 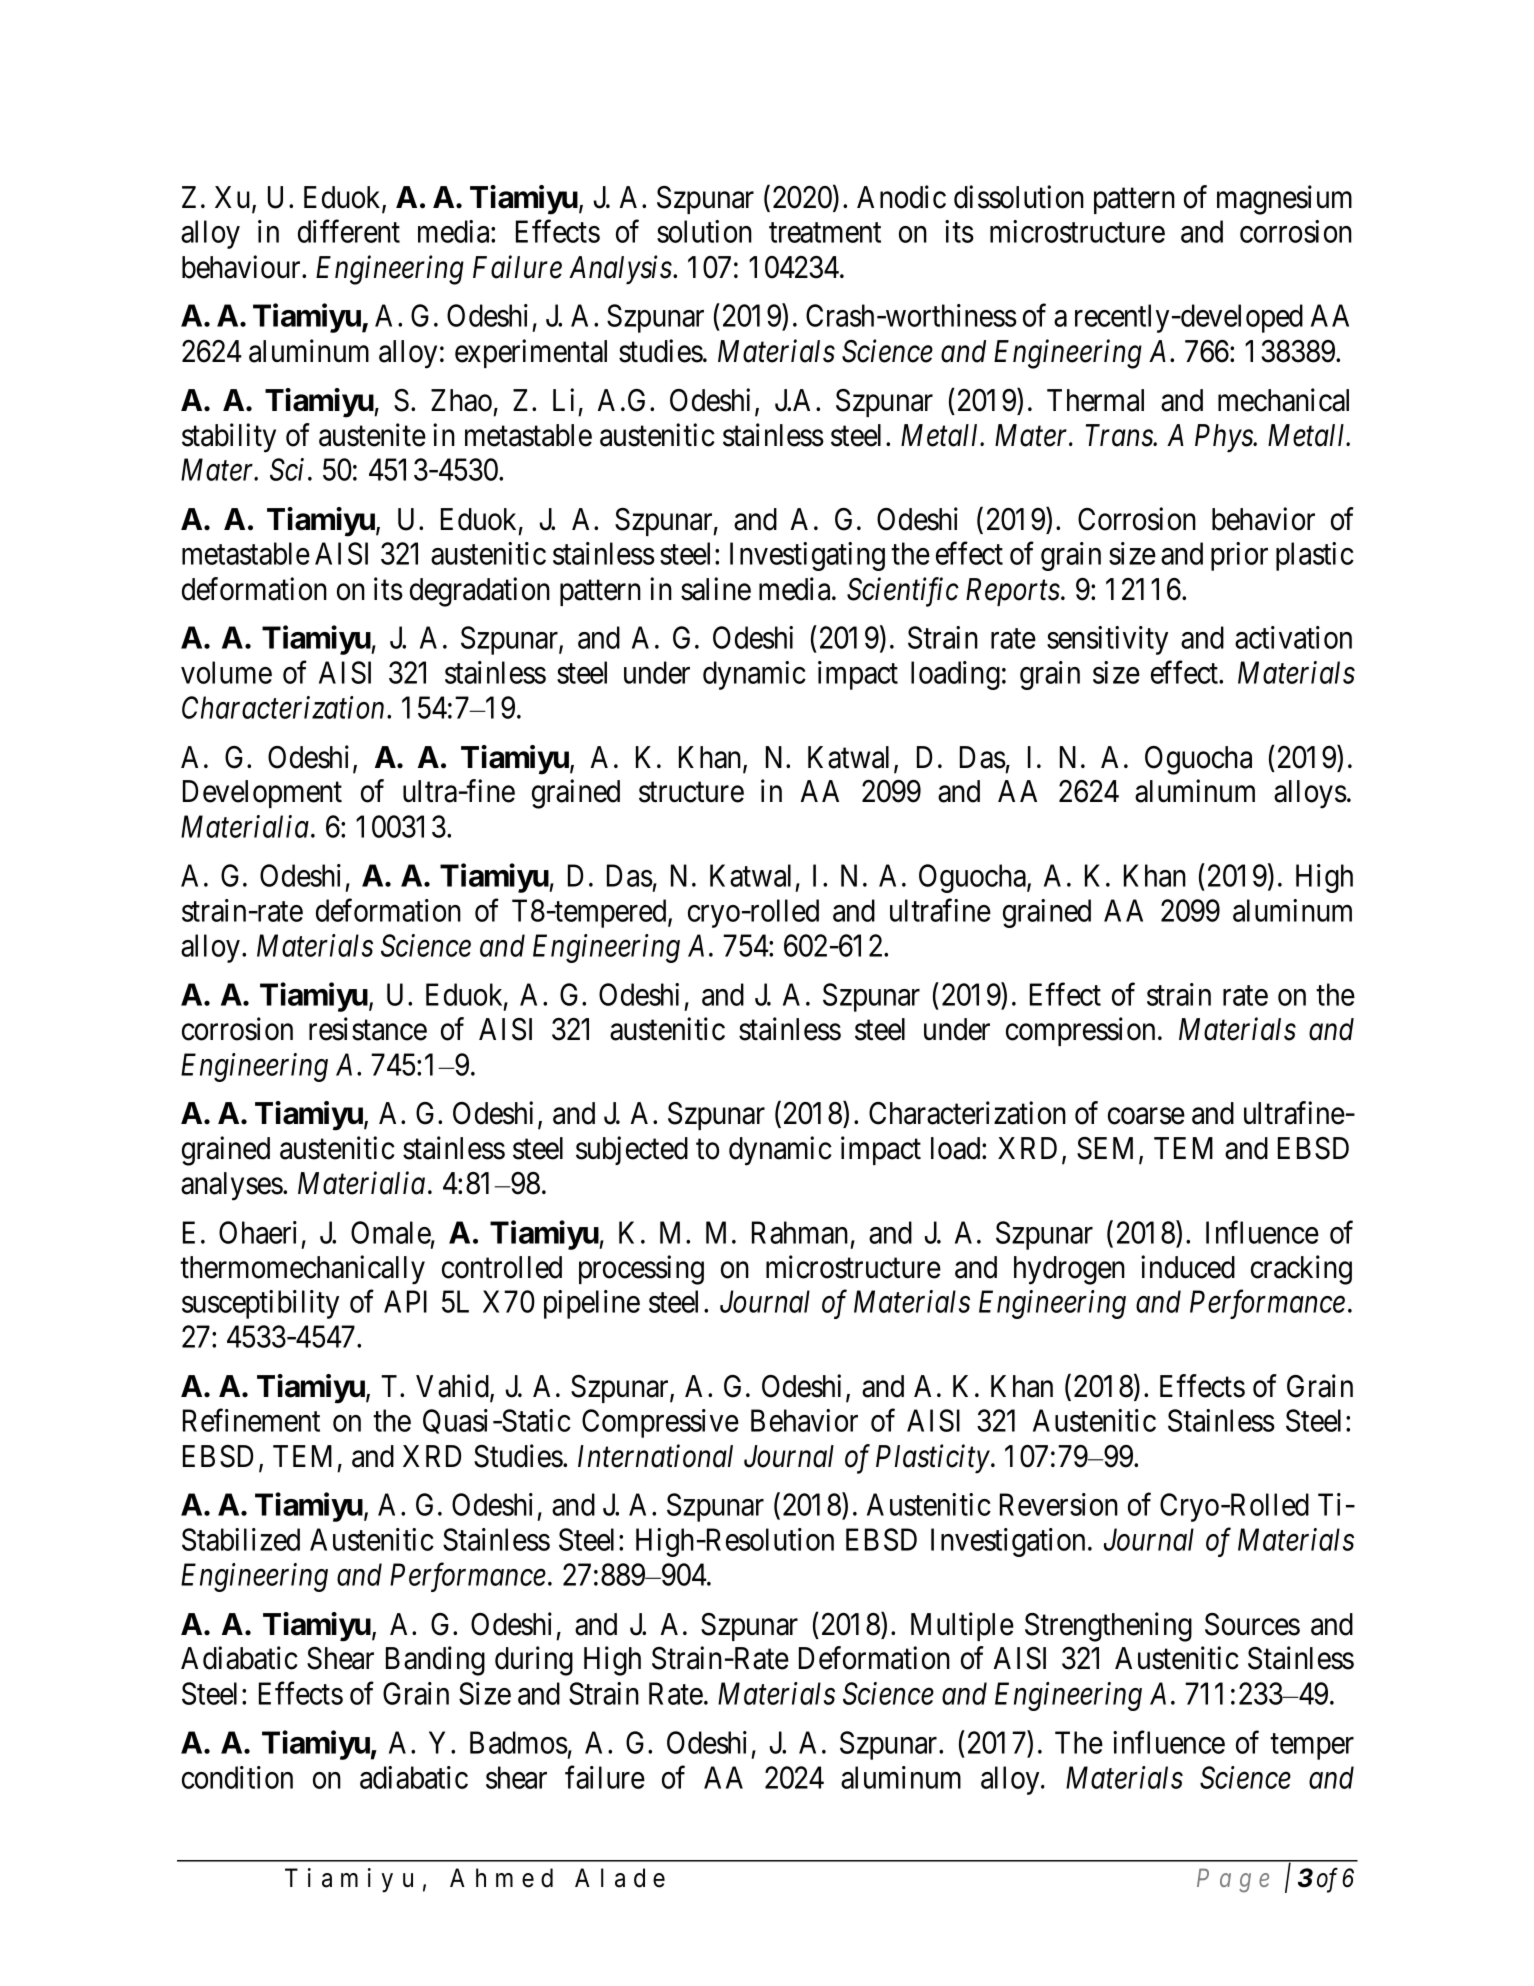 I want to click on Strengthening, so click(x=1108, y=1627).
